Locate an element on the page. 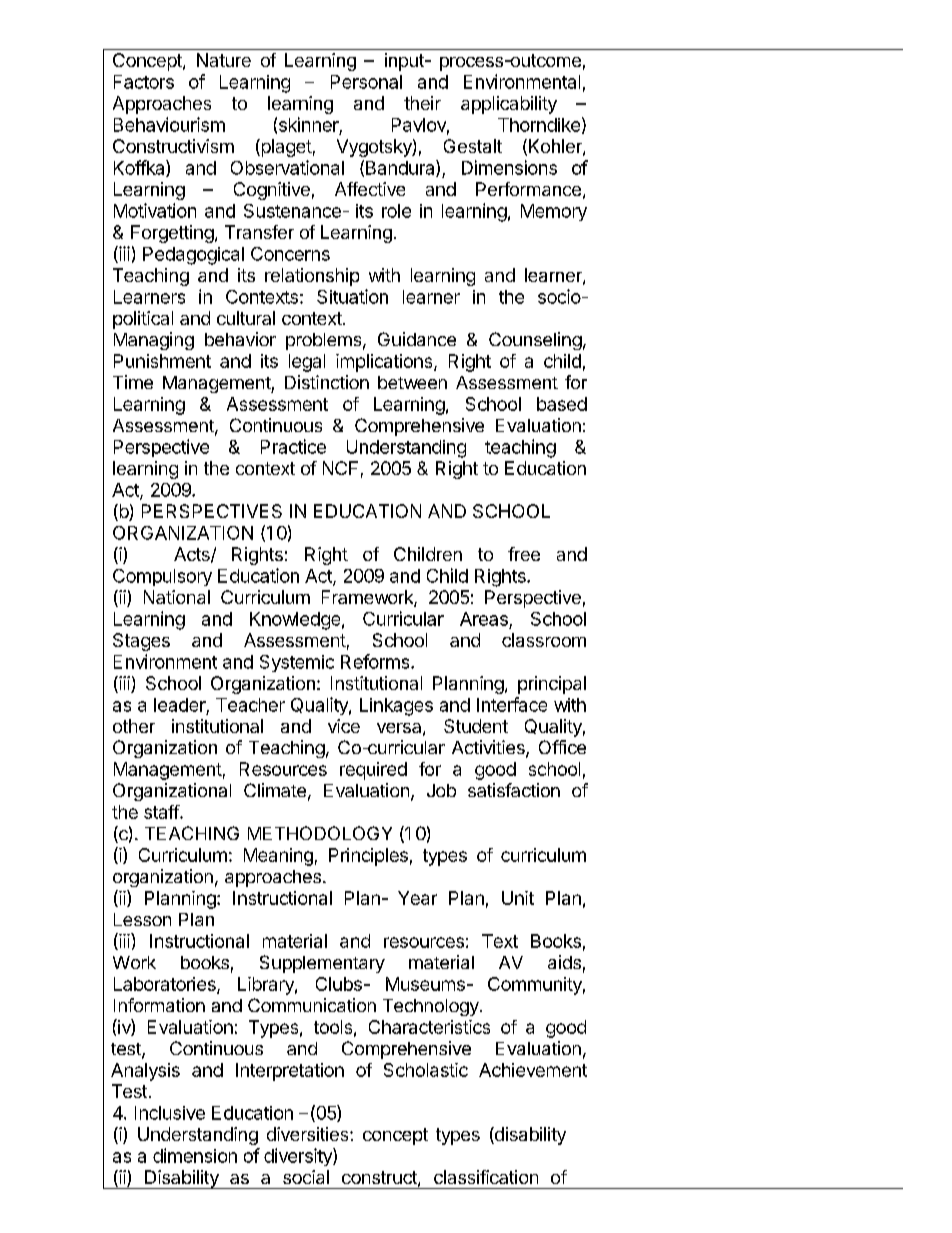  Inclusive is located at coordinates (170, 1113).
